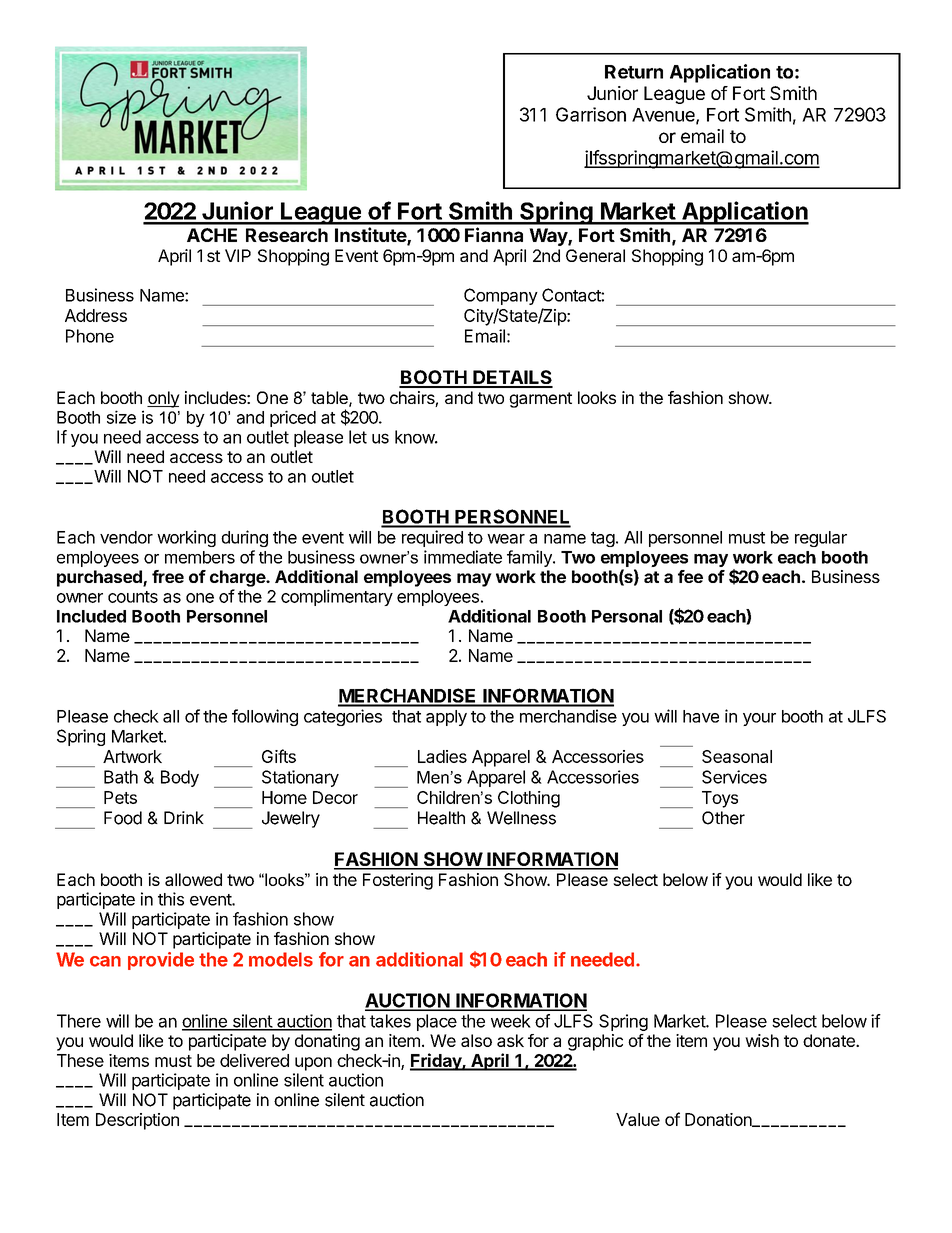 The image size is (952, 1233). Describe the element at coordinates (212, 235) in the screenshot. I see `ACHE` at that location.
